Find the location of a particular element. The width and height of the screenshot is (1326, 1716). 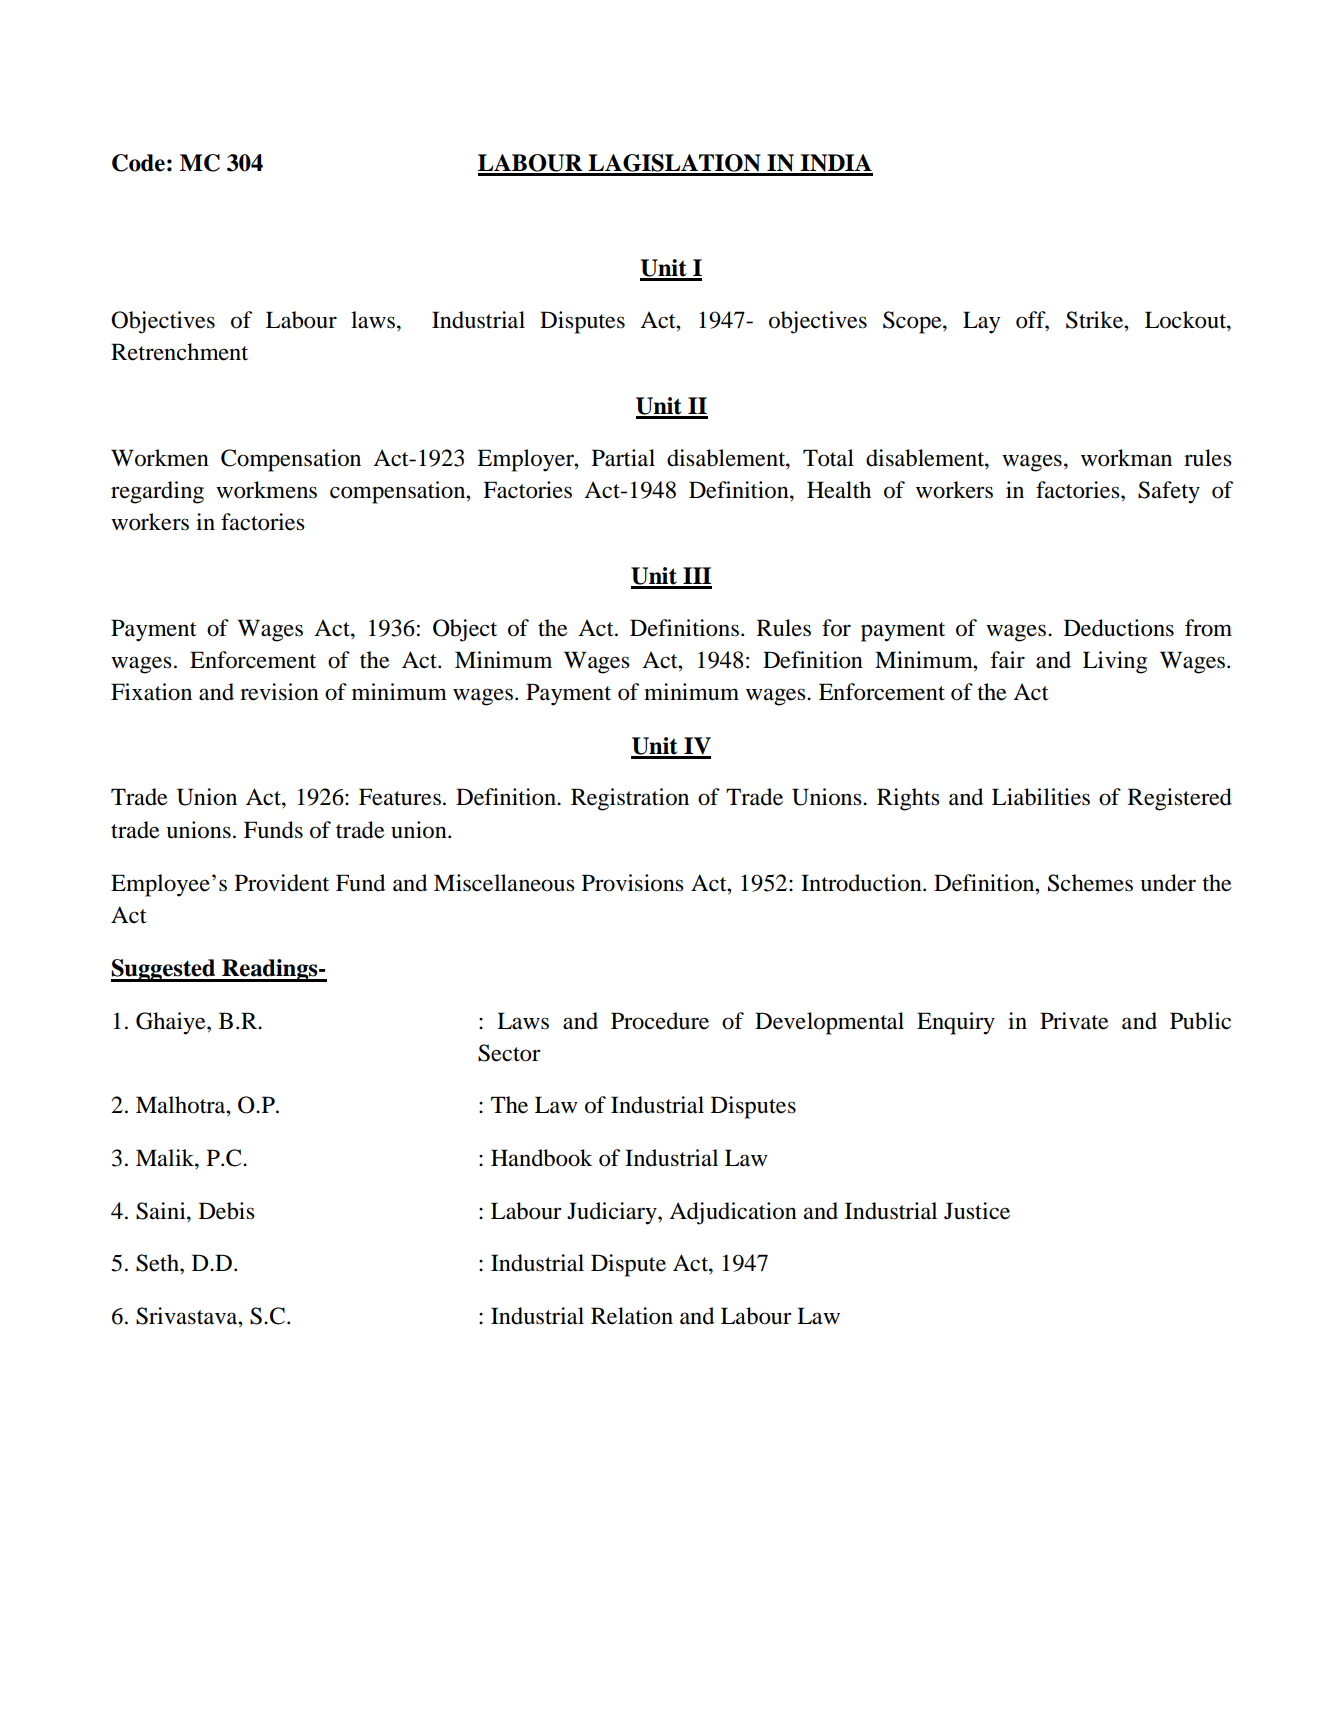

regarding is located at coordinates (157, 492).
